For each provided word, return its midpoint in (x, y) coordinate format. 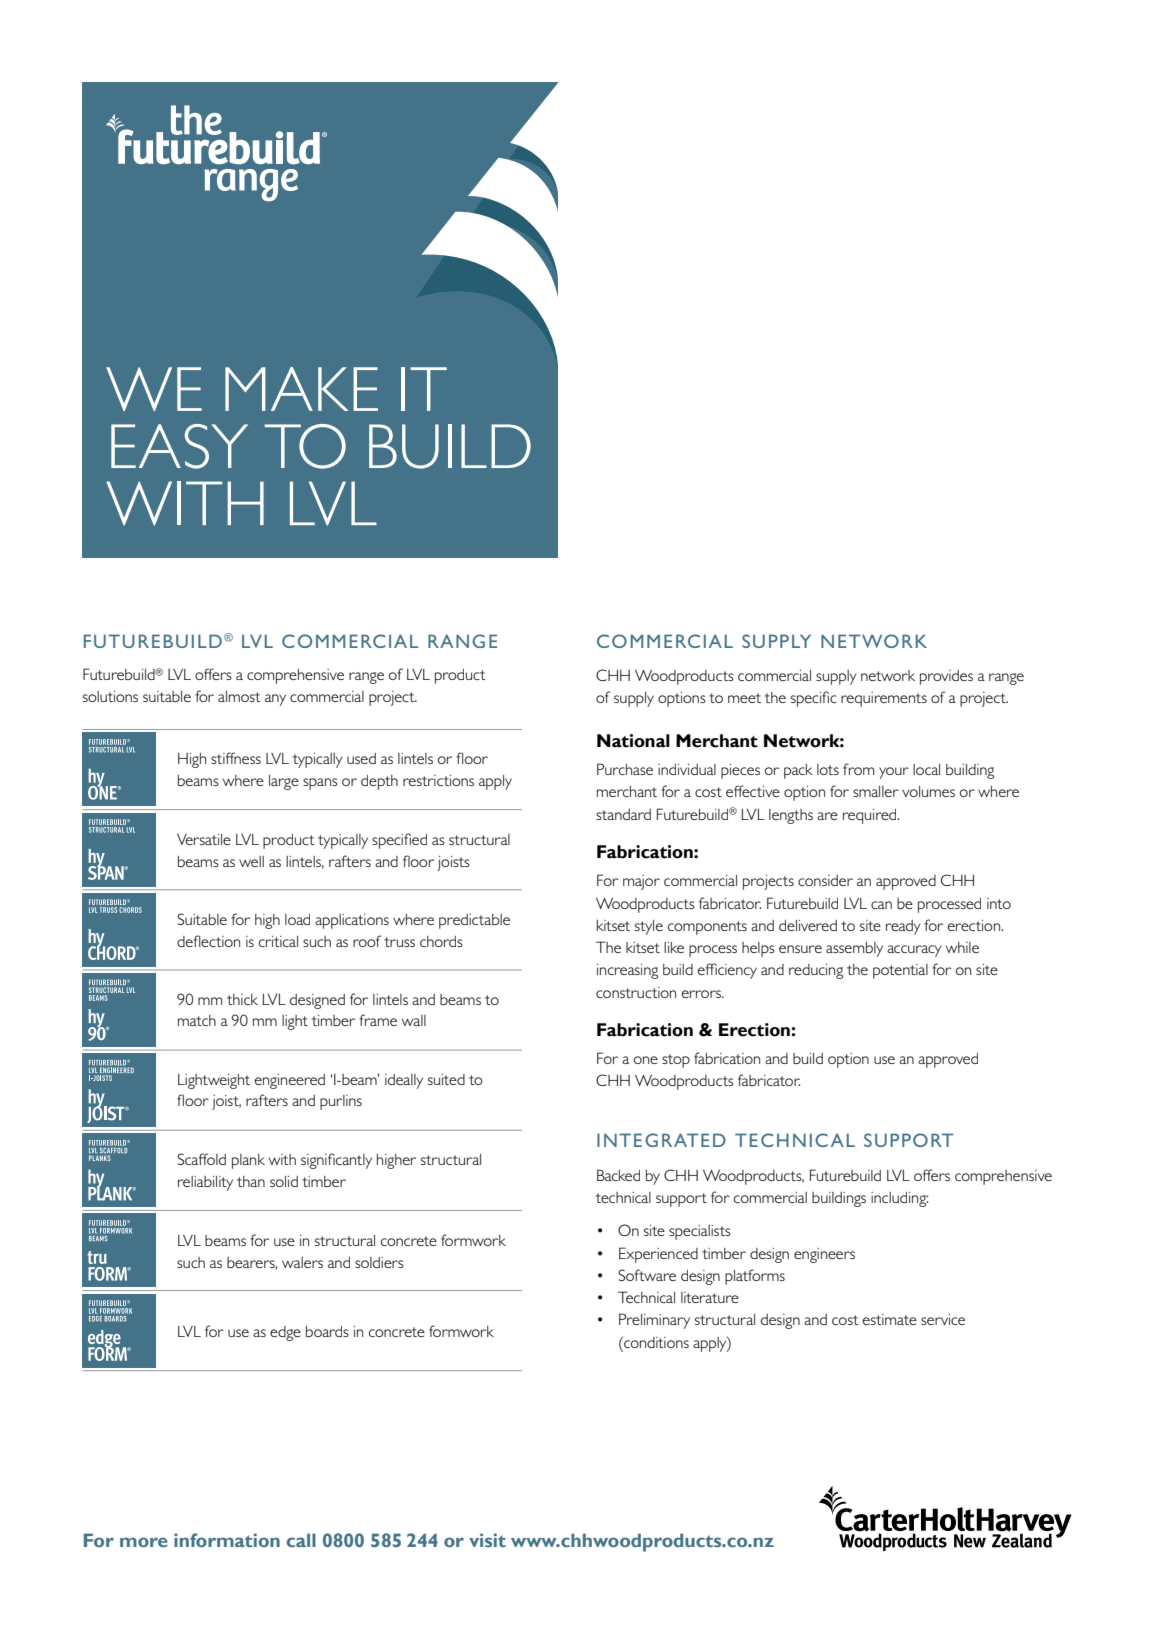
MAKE (301, 389)
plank (248, 1161)
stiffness (236, 758)
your (894, 773)
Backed (618, 1175)
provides (946, 677)
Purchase (625, 769)
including (899, 1199)
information (227, 1540)
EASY (179, 446)
